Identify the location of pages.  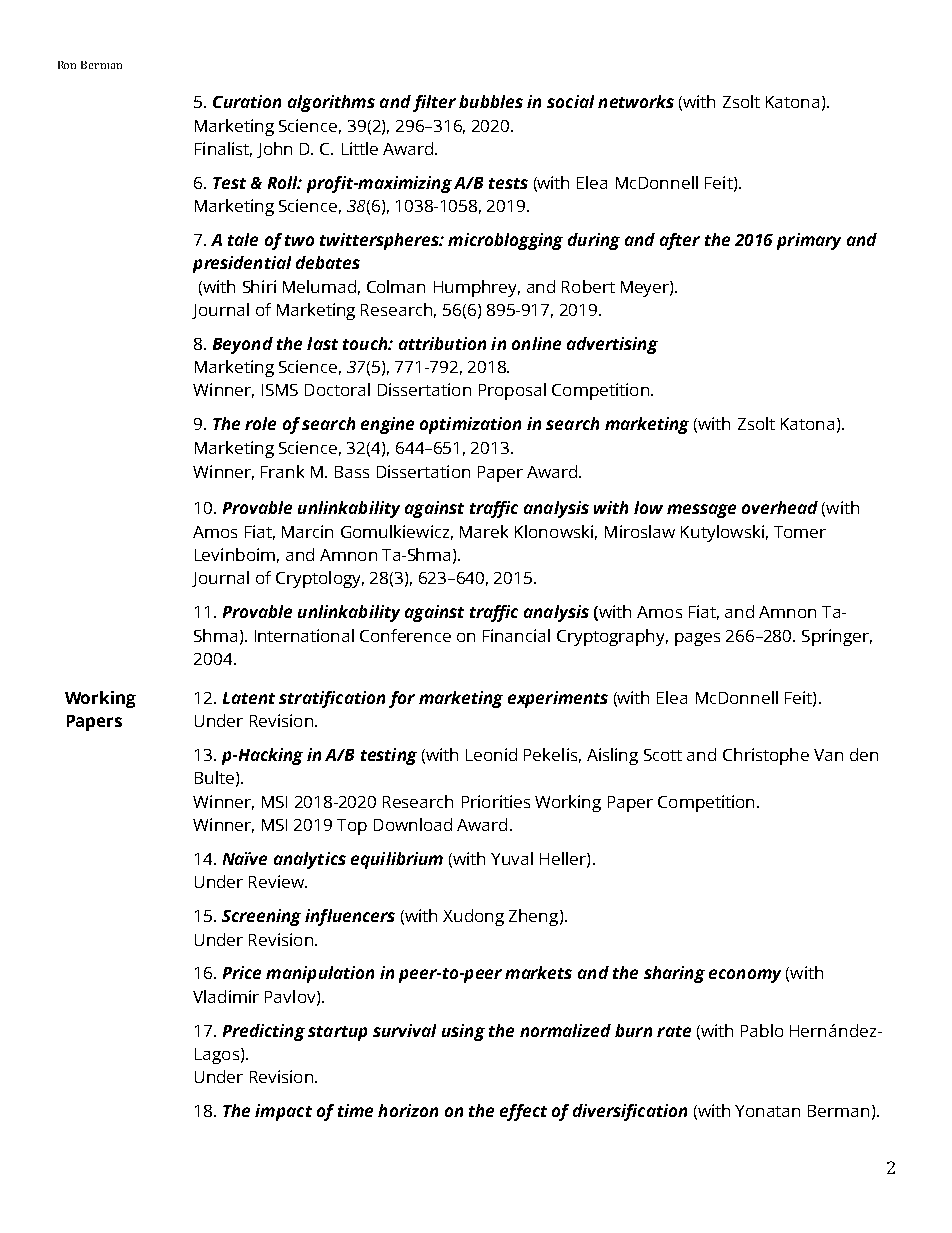
(697, 639).
